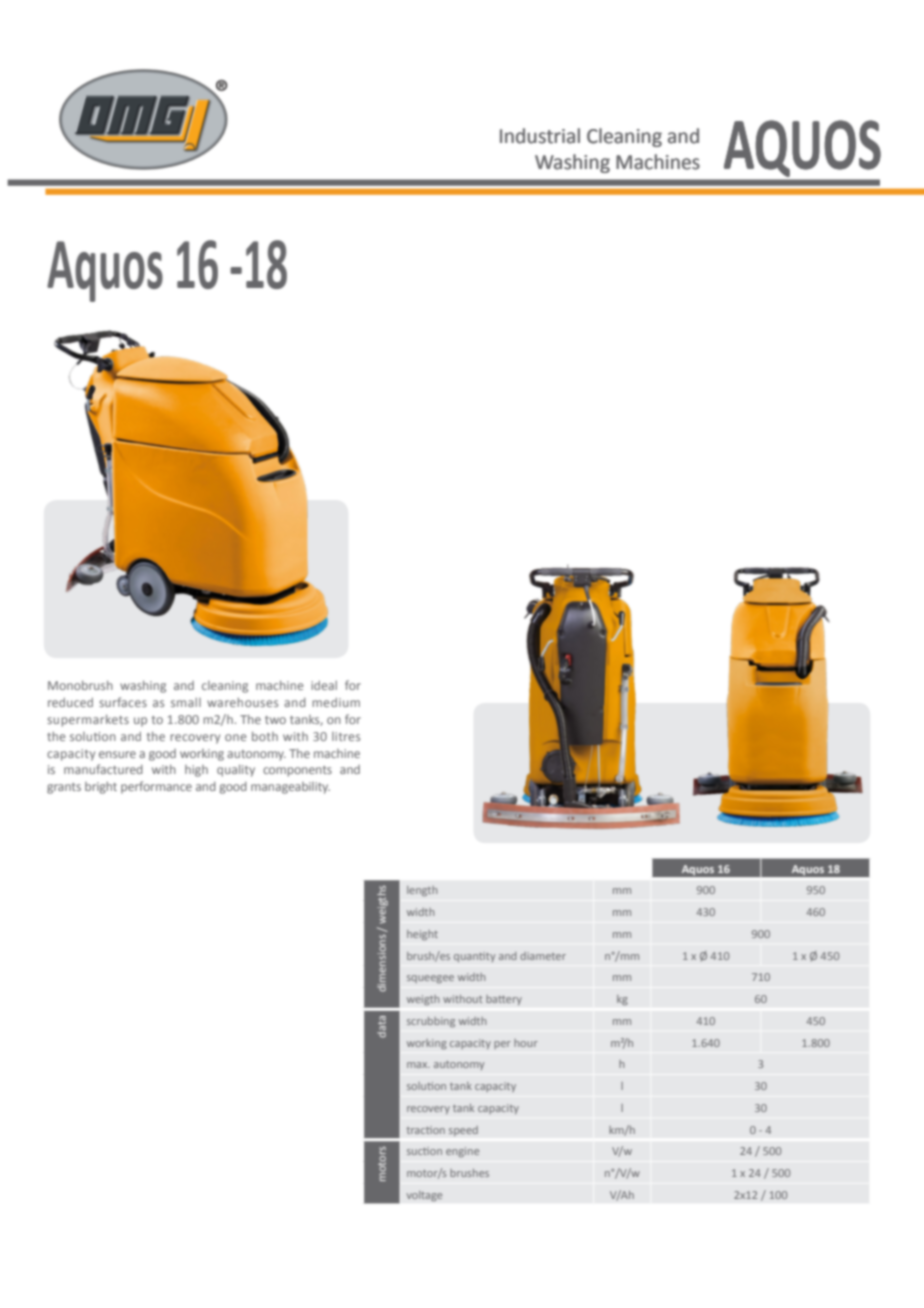 This document has height=1308, width=924. What do you see at coordinates (346, 736) in the document?
I see `litres` at bounding box center [346, 736].
